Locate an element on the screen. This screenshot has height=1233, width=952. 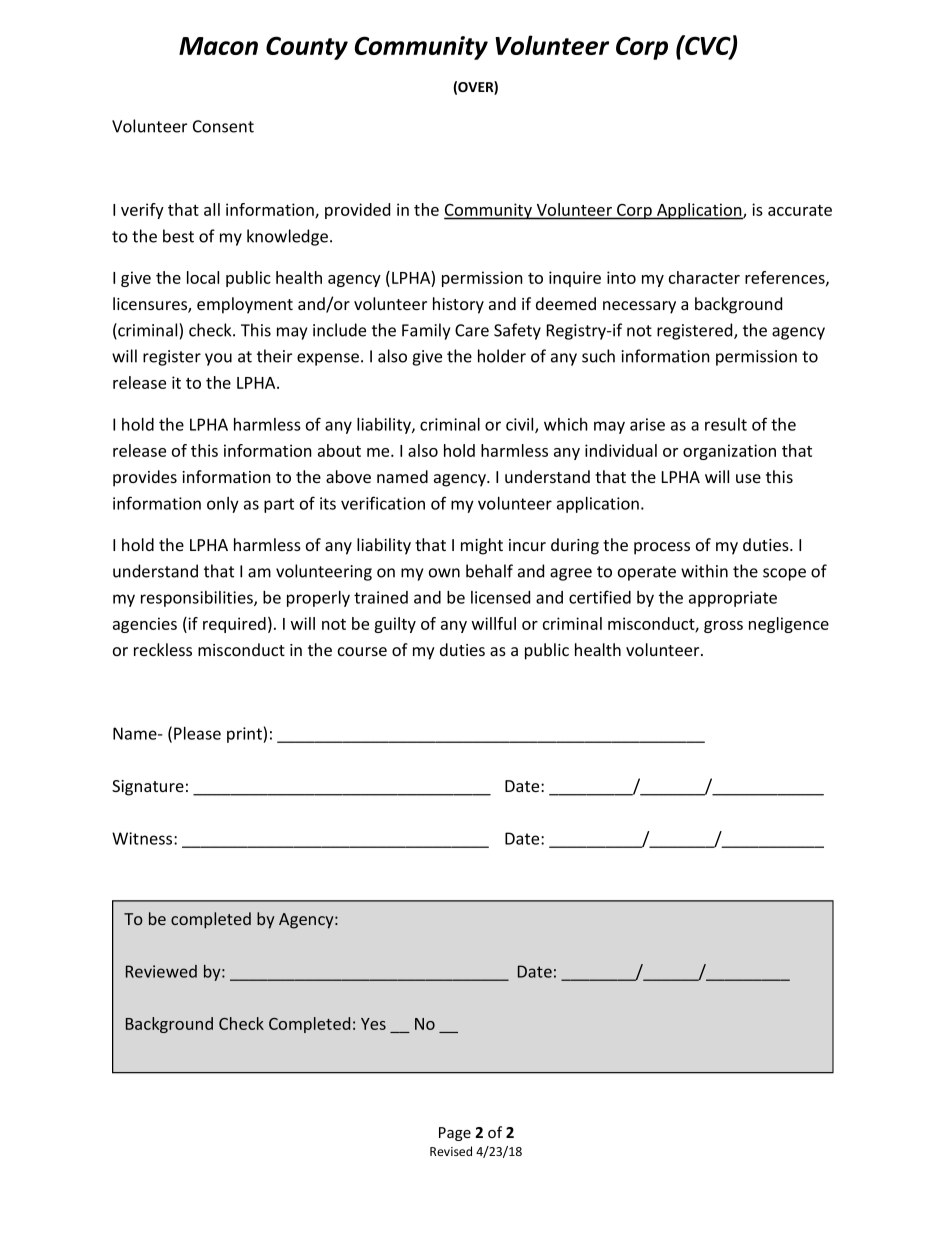
result is located at coordinates (726, 424).
